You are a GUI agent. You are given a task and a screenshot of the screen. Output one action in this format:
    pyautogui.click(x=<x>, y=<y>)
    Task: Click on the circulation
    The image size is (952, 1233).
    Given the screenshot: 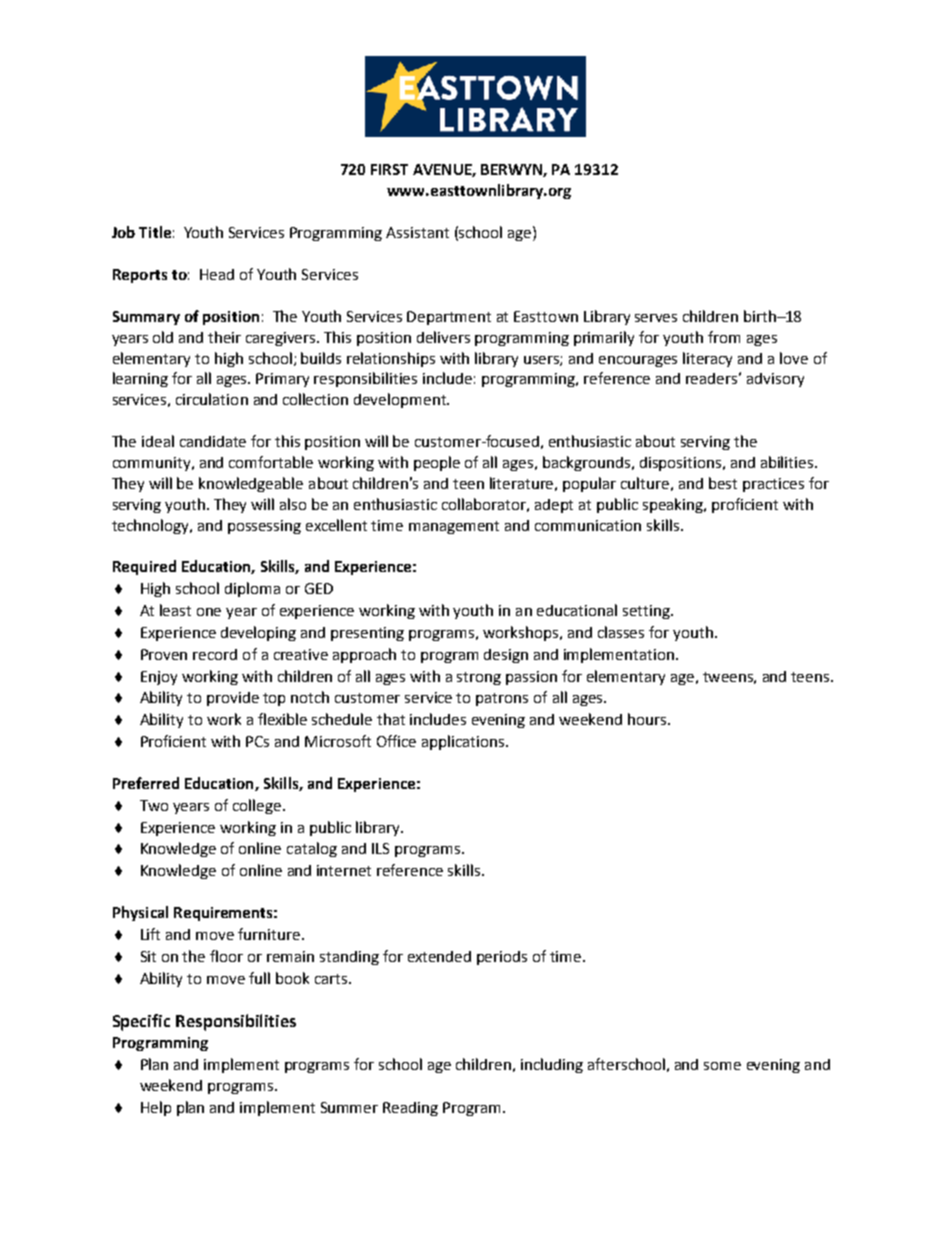 What is the action you would take?
    pyautogui.click(x=212, y=399)
